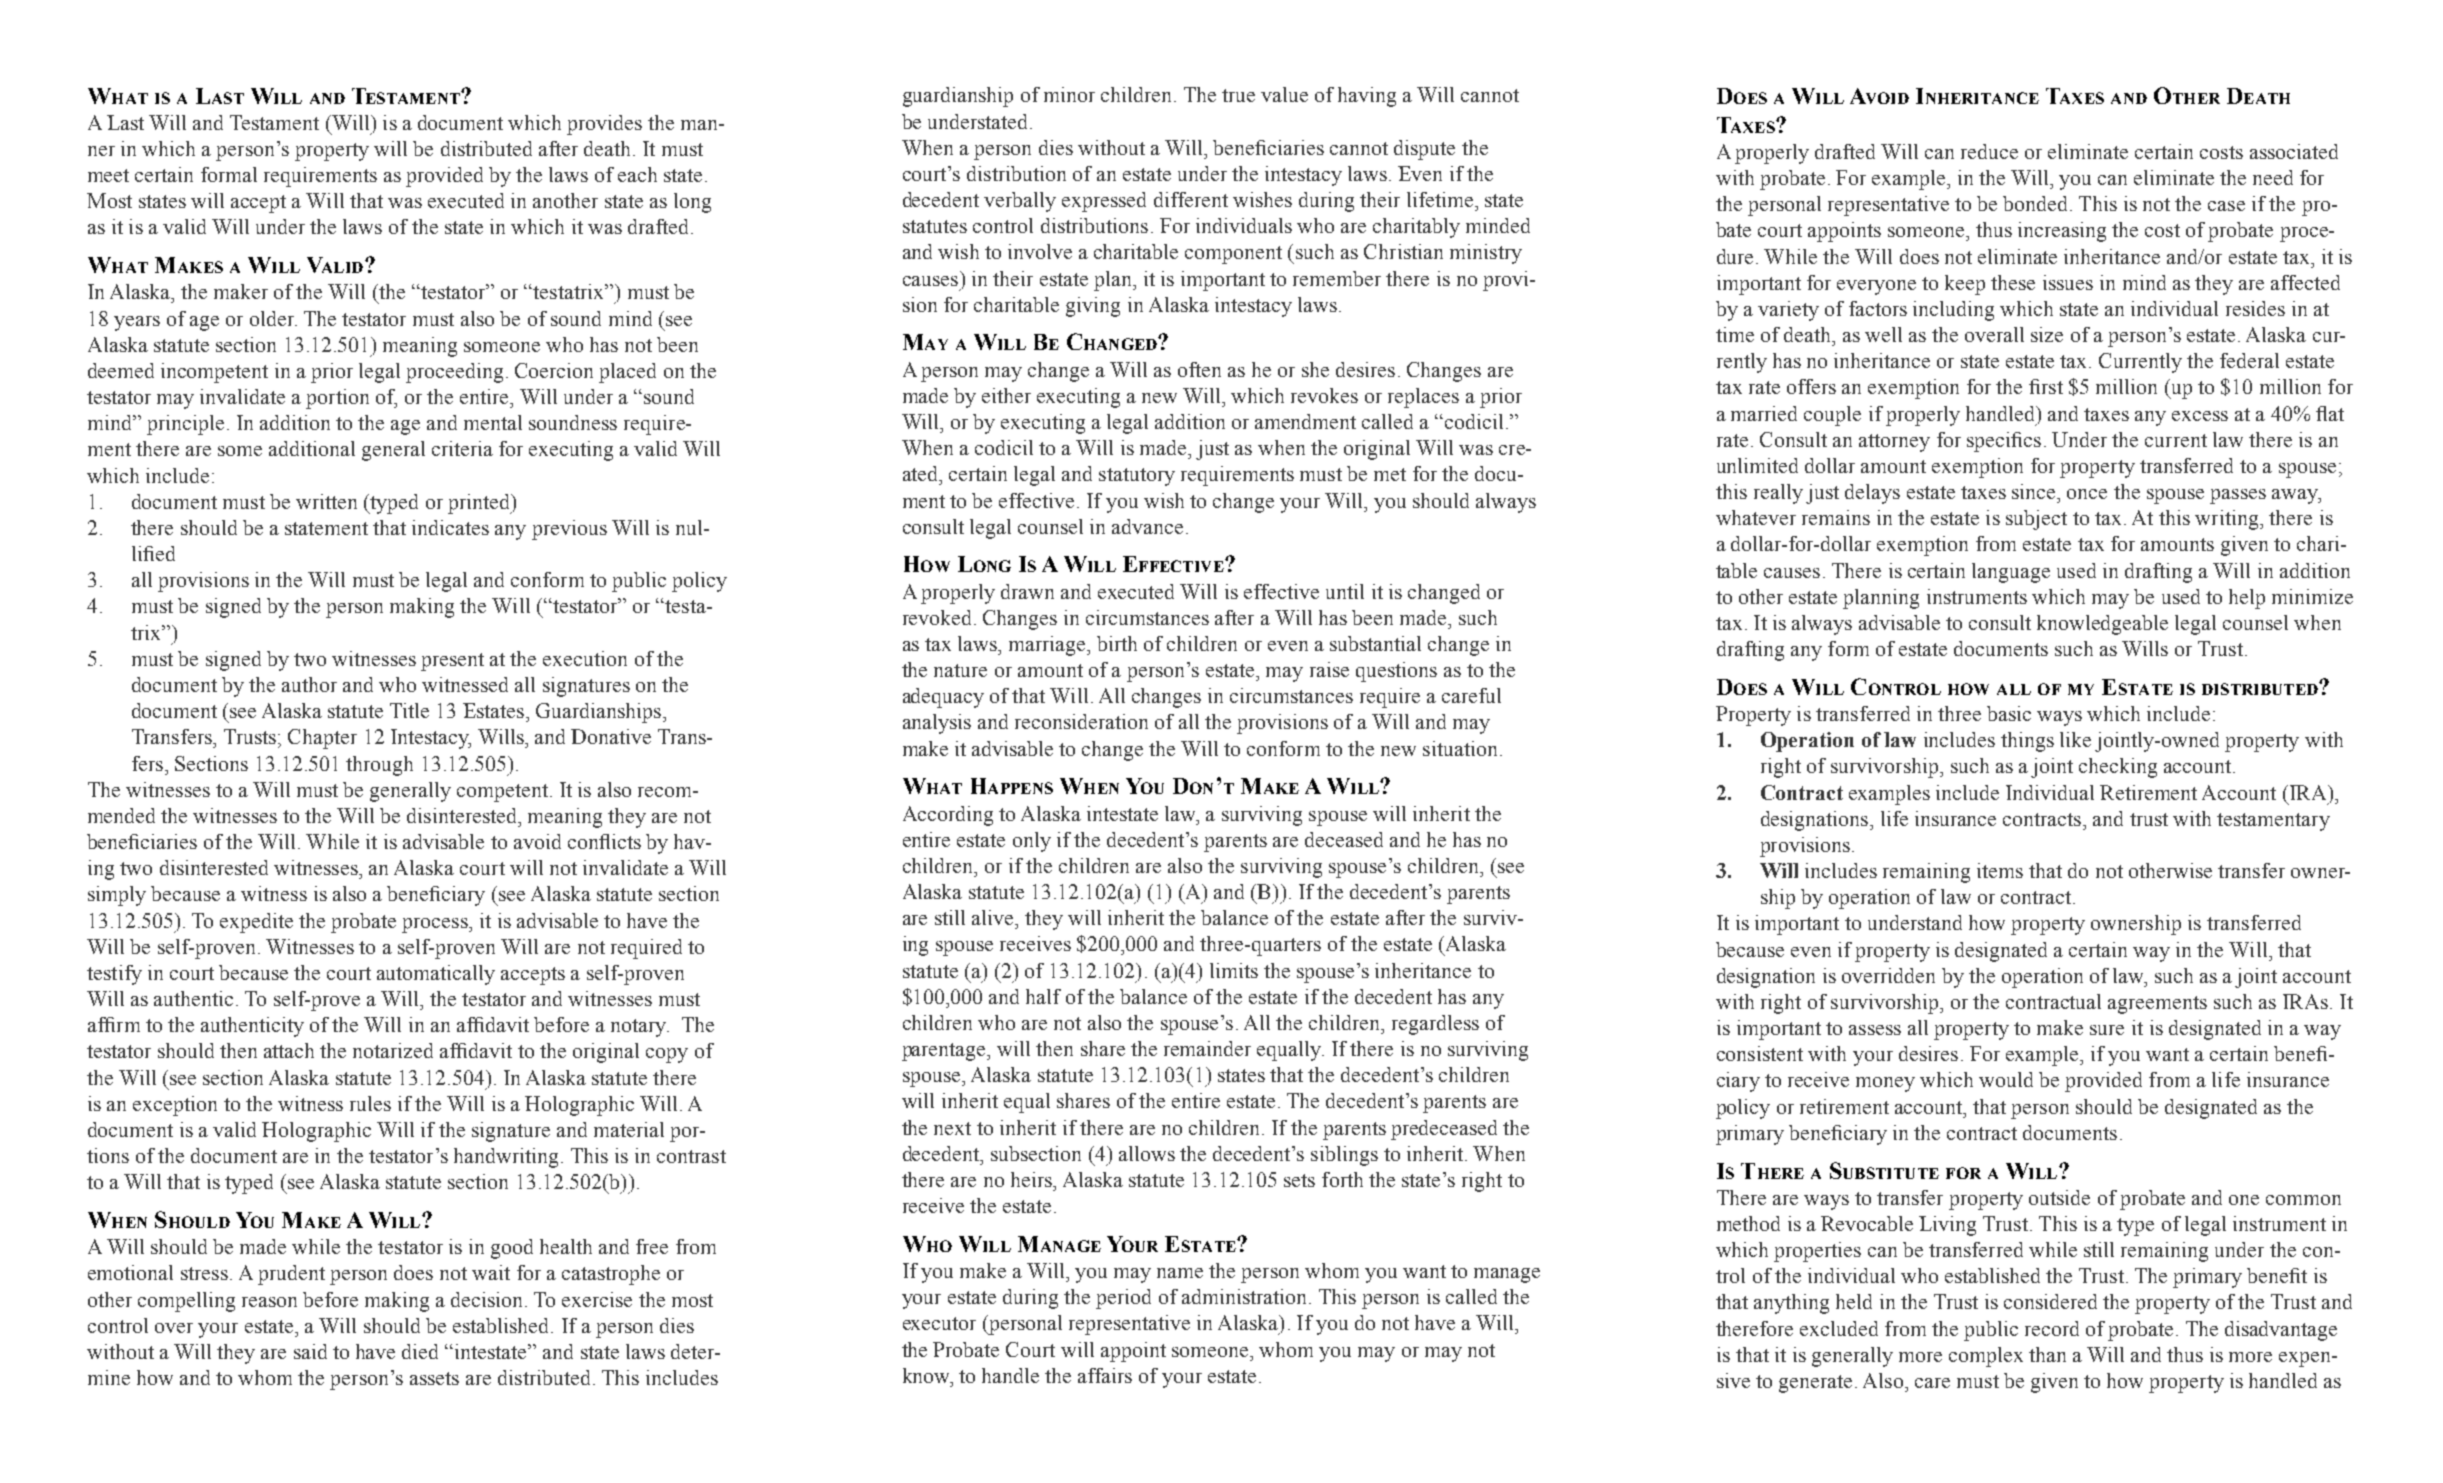 This page has height=1483, width=2443. Describe the element at coordinates (1147, 526) in the page. I see `advance` at that location.
